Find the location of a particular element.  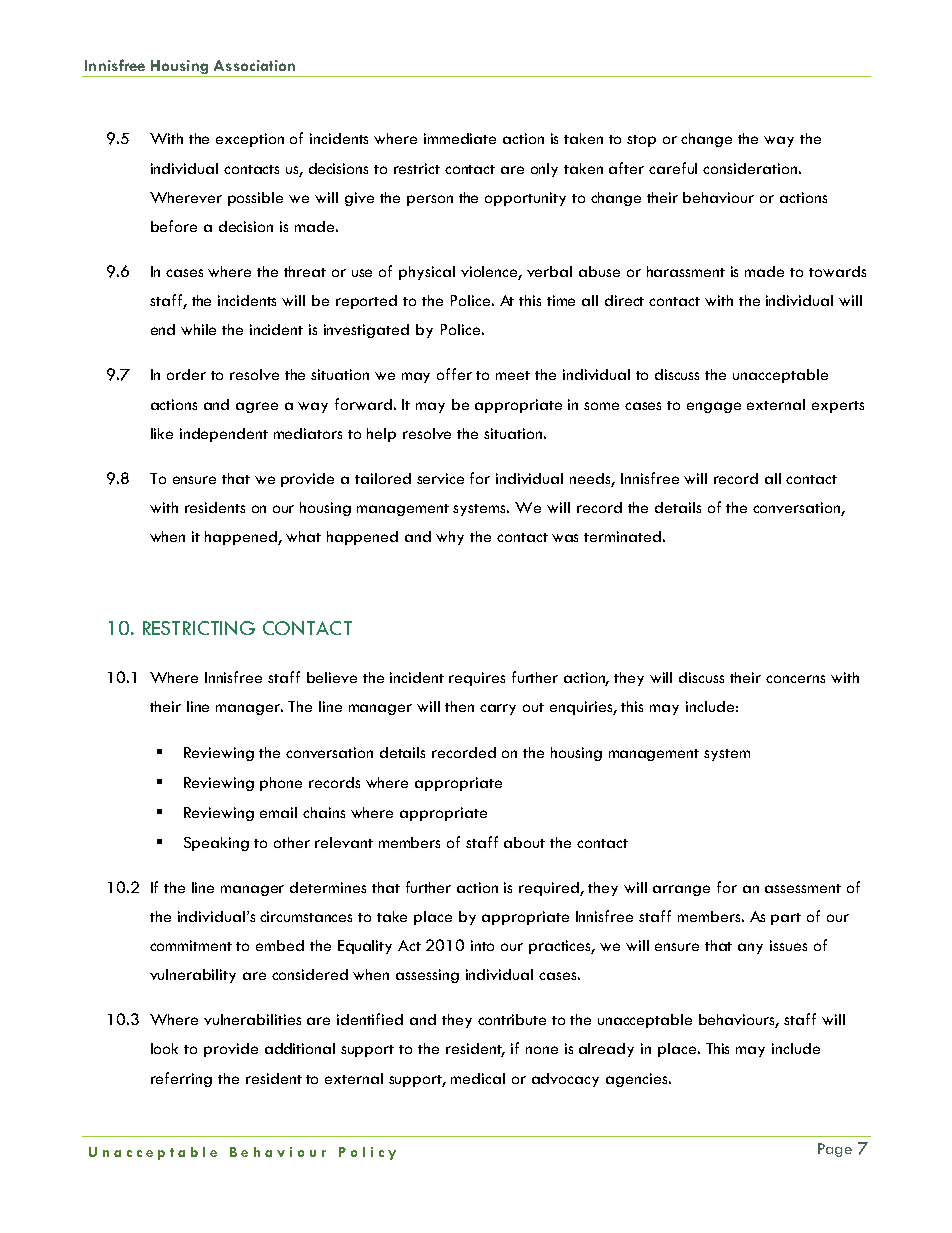

what is located at coordinates (303, 536).
